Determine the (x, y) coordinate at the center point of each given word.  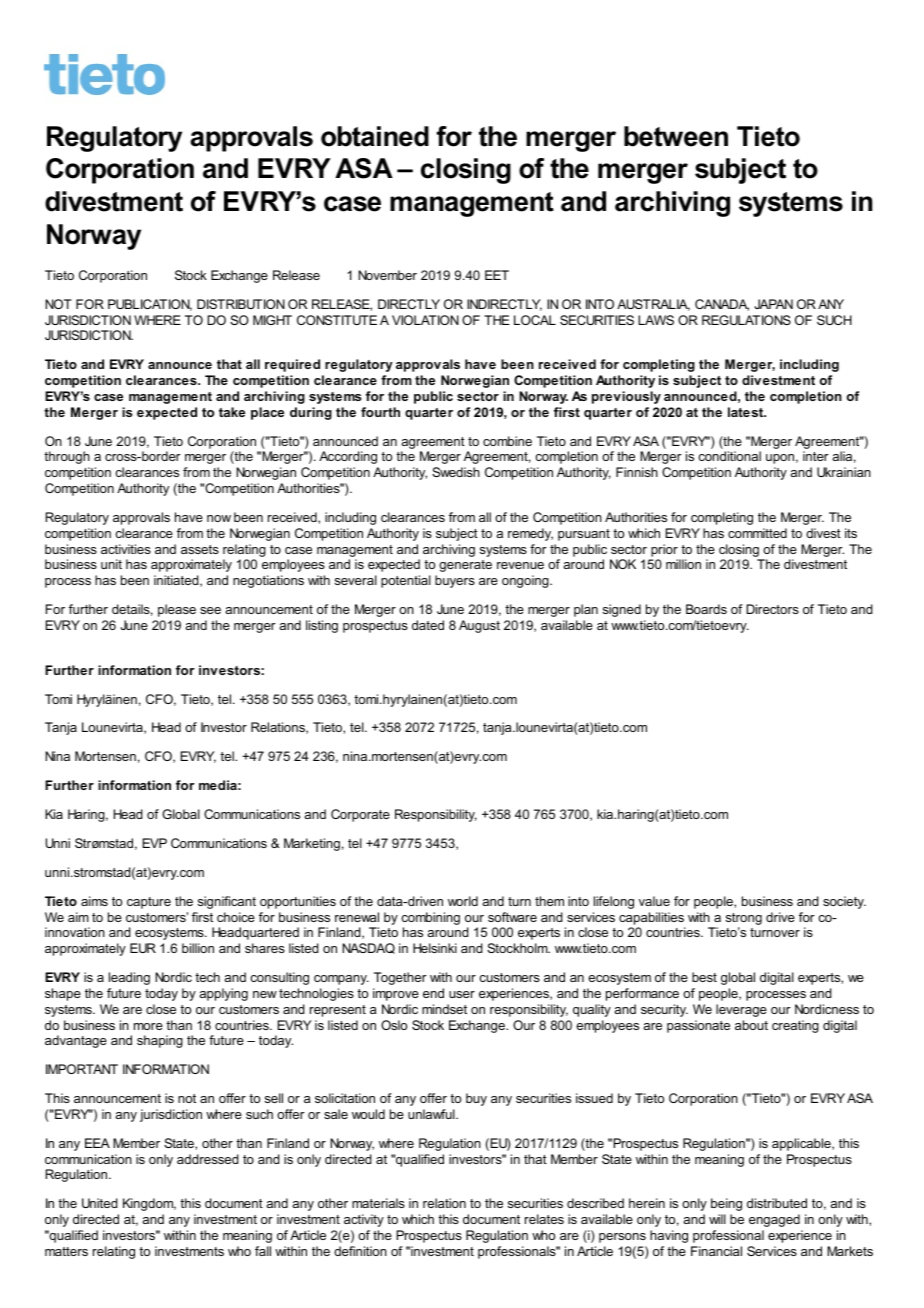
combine (507, 441)
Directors (772, 609)
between (676, 136)
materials (378, 1203)
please (177, 610)
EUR (143, 948)
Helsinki (435, 948)
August (479, 626)
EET (497, 275)
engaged (774, 1220)
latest (747, 412)
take (232, 412)
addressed (208, 1159)
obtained (375, 136)
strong (744, 919)
